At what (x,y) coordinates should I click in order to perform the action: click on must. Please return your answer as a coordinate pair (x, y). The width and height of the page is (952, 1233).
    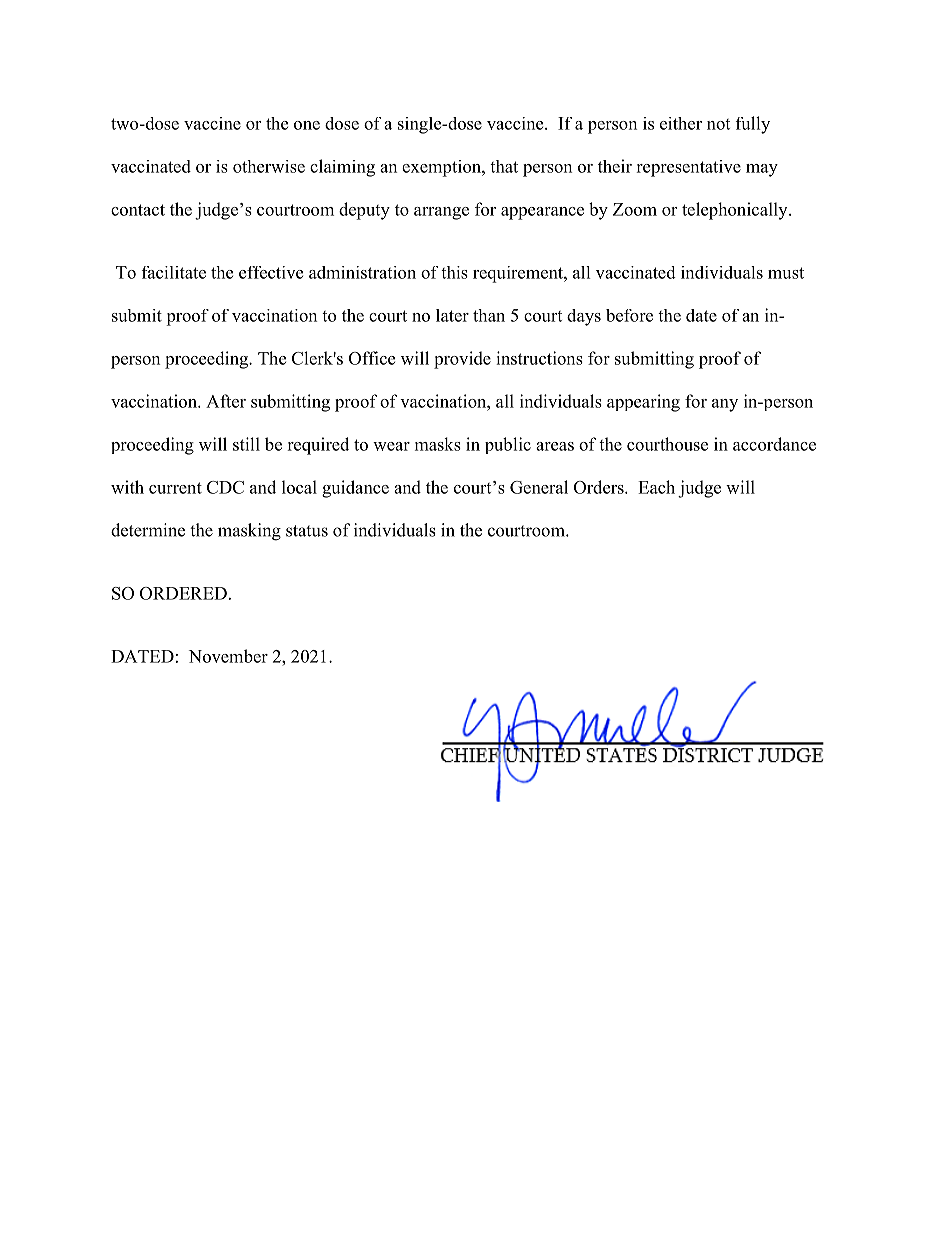
    Looking at the image, I should click on (786, 273).
